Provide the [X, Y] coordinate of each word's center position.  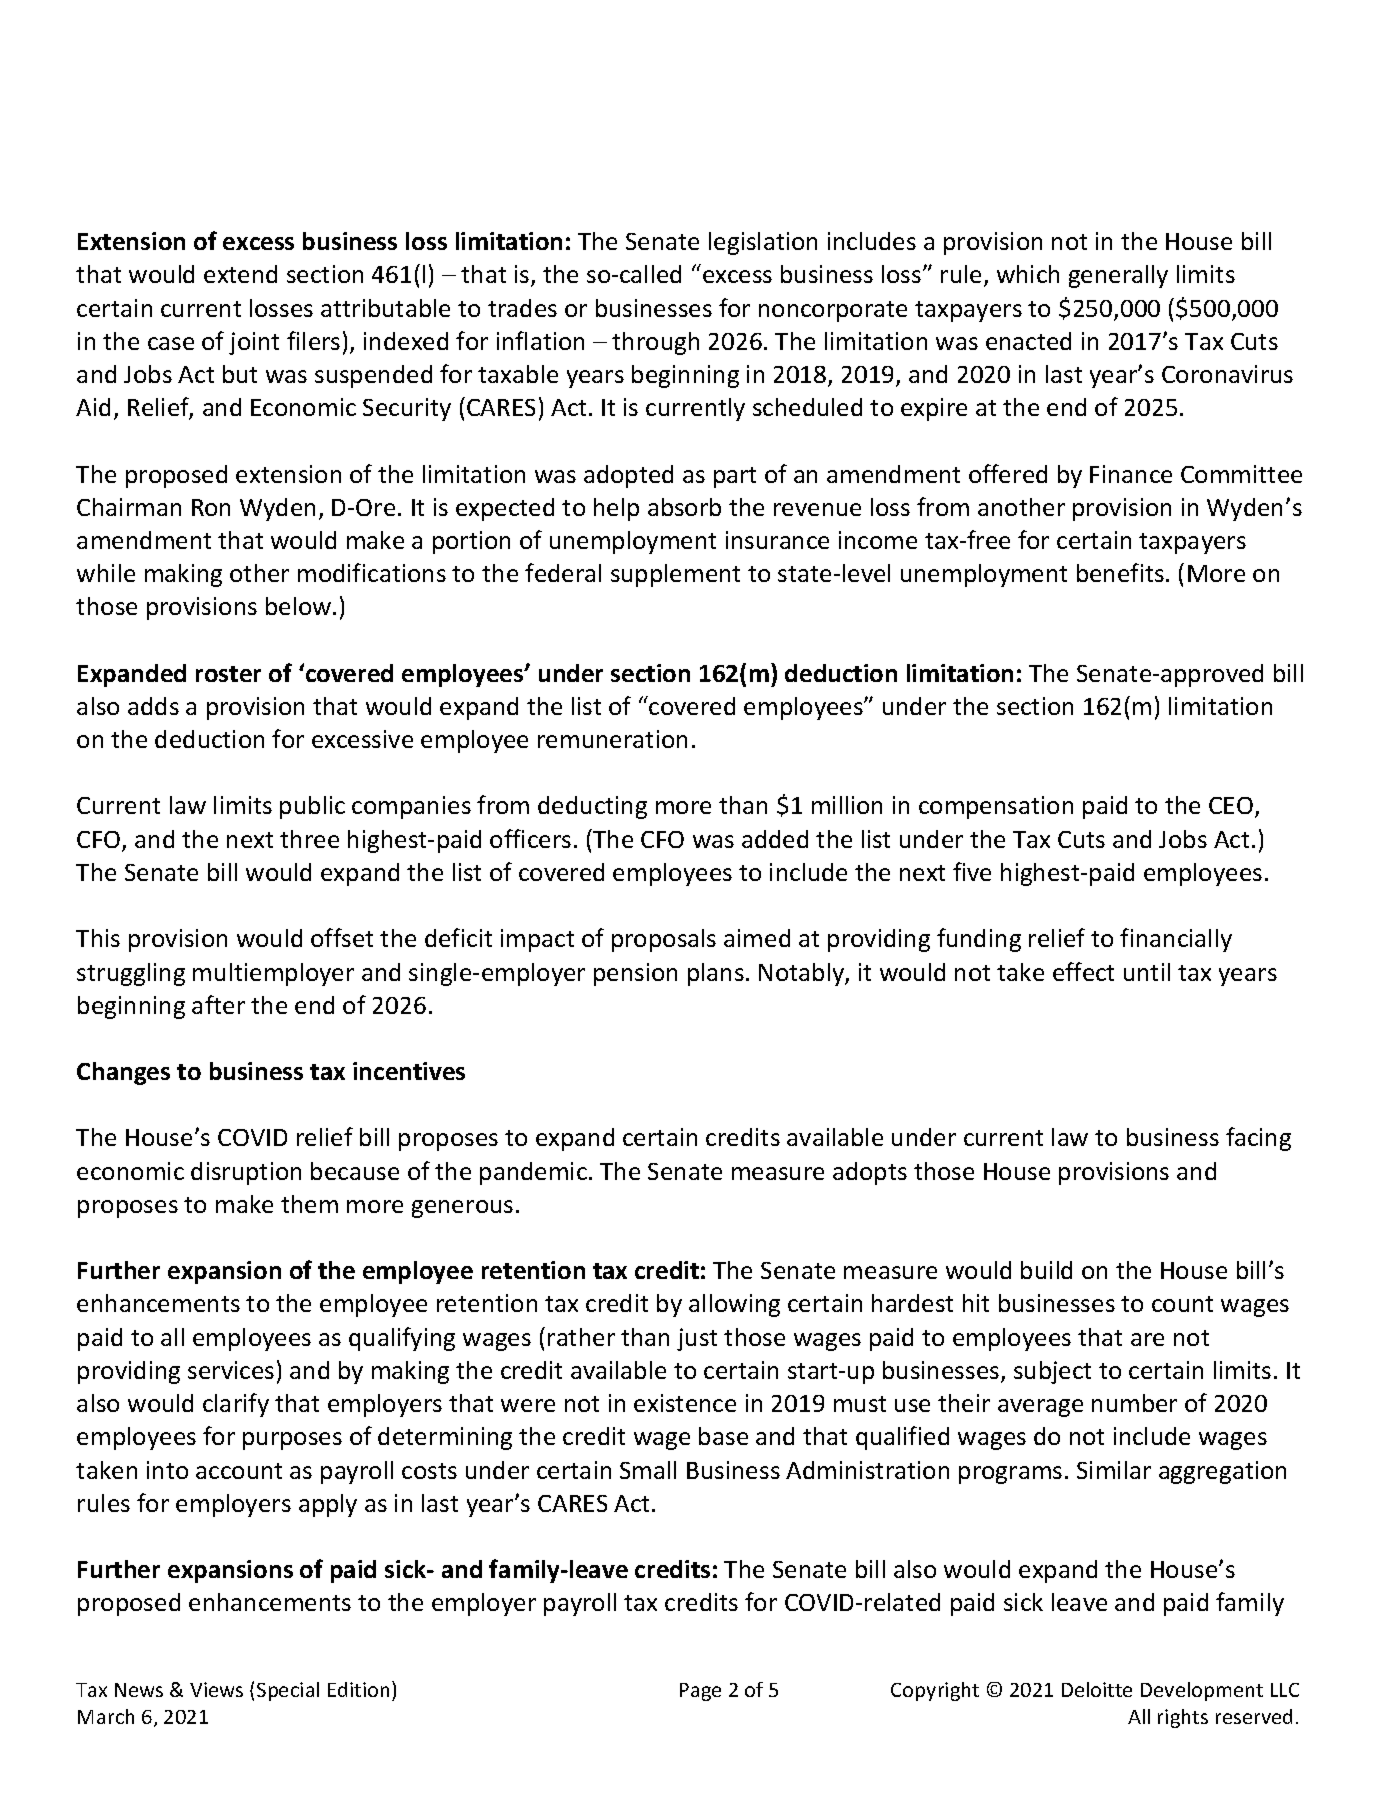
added [775, 839]
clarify [236, 1405]
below [300, 606]
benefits [1122, 572]
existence [685, 1403]
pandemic [533, 1173]
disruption [246, 1173]
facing [1258, 1139]
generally [1118, 276]
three [309, 839]
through [655, 343]
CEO [1231, 805]
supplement [675, 575]
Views [216, 1689]
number [1134, 1403]
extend [240, 274]
